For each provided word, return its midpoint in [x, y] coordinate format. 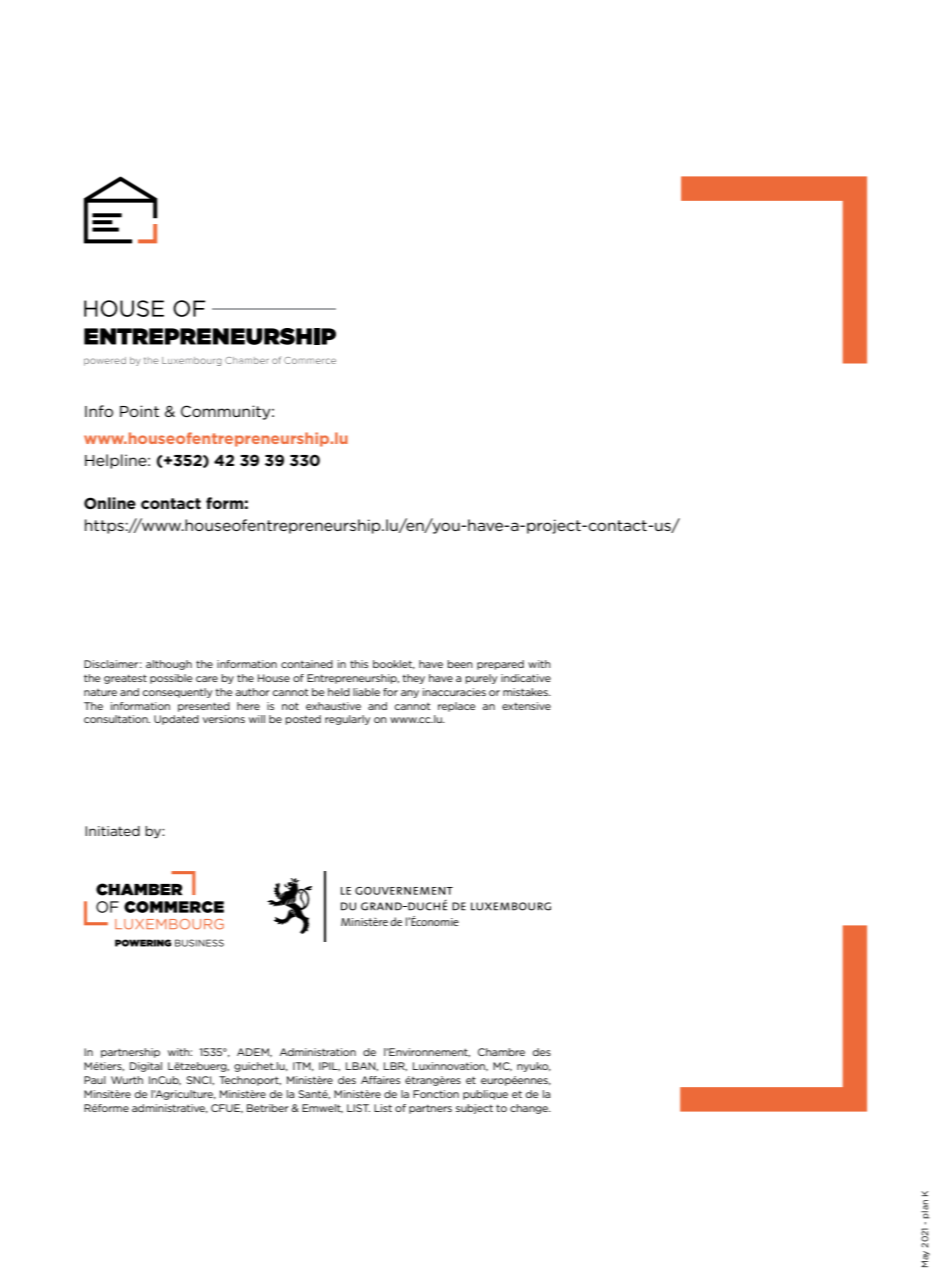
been [460, 664]
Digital [146, 1067]
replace [457, 707]
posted [303, 720]
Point [139, 411]
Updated [176, 720]
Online [110, 503]
